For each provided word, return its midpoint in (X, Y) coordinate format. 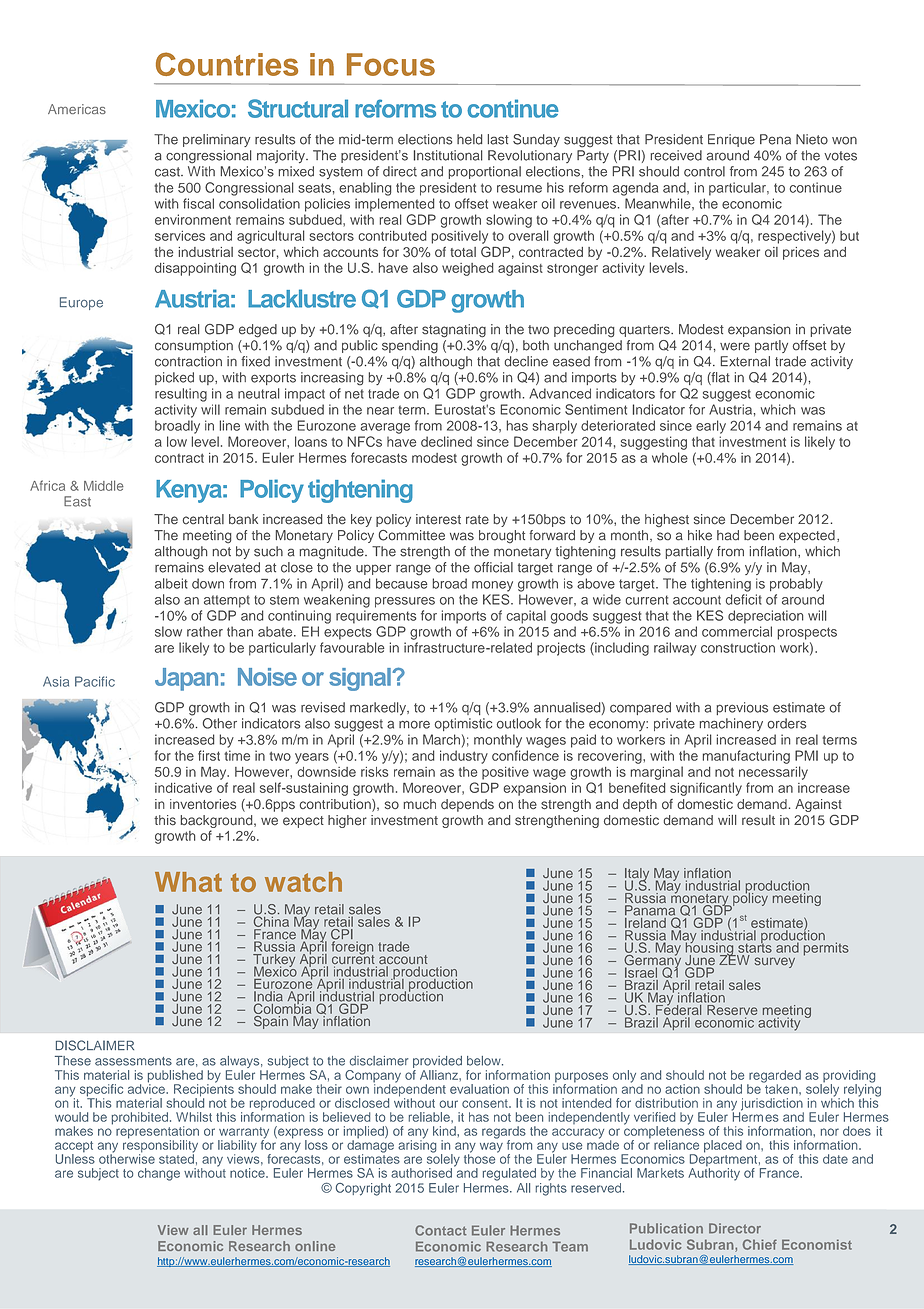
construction (738, 647)
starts (755, 947)
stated (176, 1158)
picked (174, 378)
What (188, 882)
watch (303, 882)
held (469, 139)
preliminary (217, 140)
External (745, 361)
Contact (440, 1230)
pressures (405, 602)
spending (410, 347)
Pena (775, 139)
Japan (186, 679)
